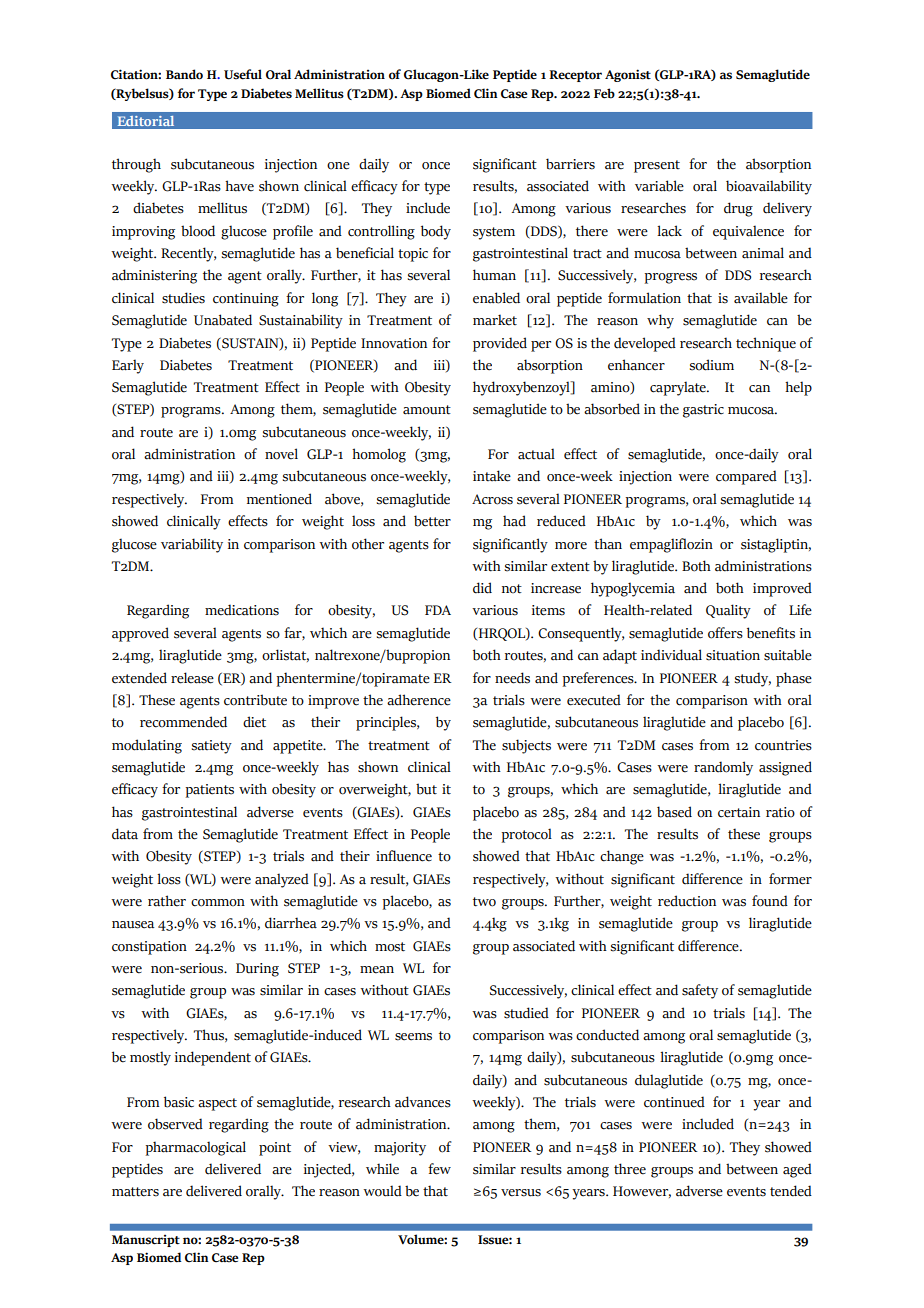 The width and height of the page is (924, 1308). Describe the element at coordinates (657, 166) in the page. I see `present` at that location.
